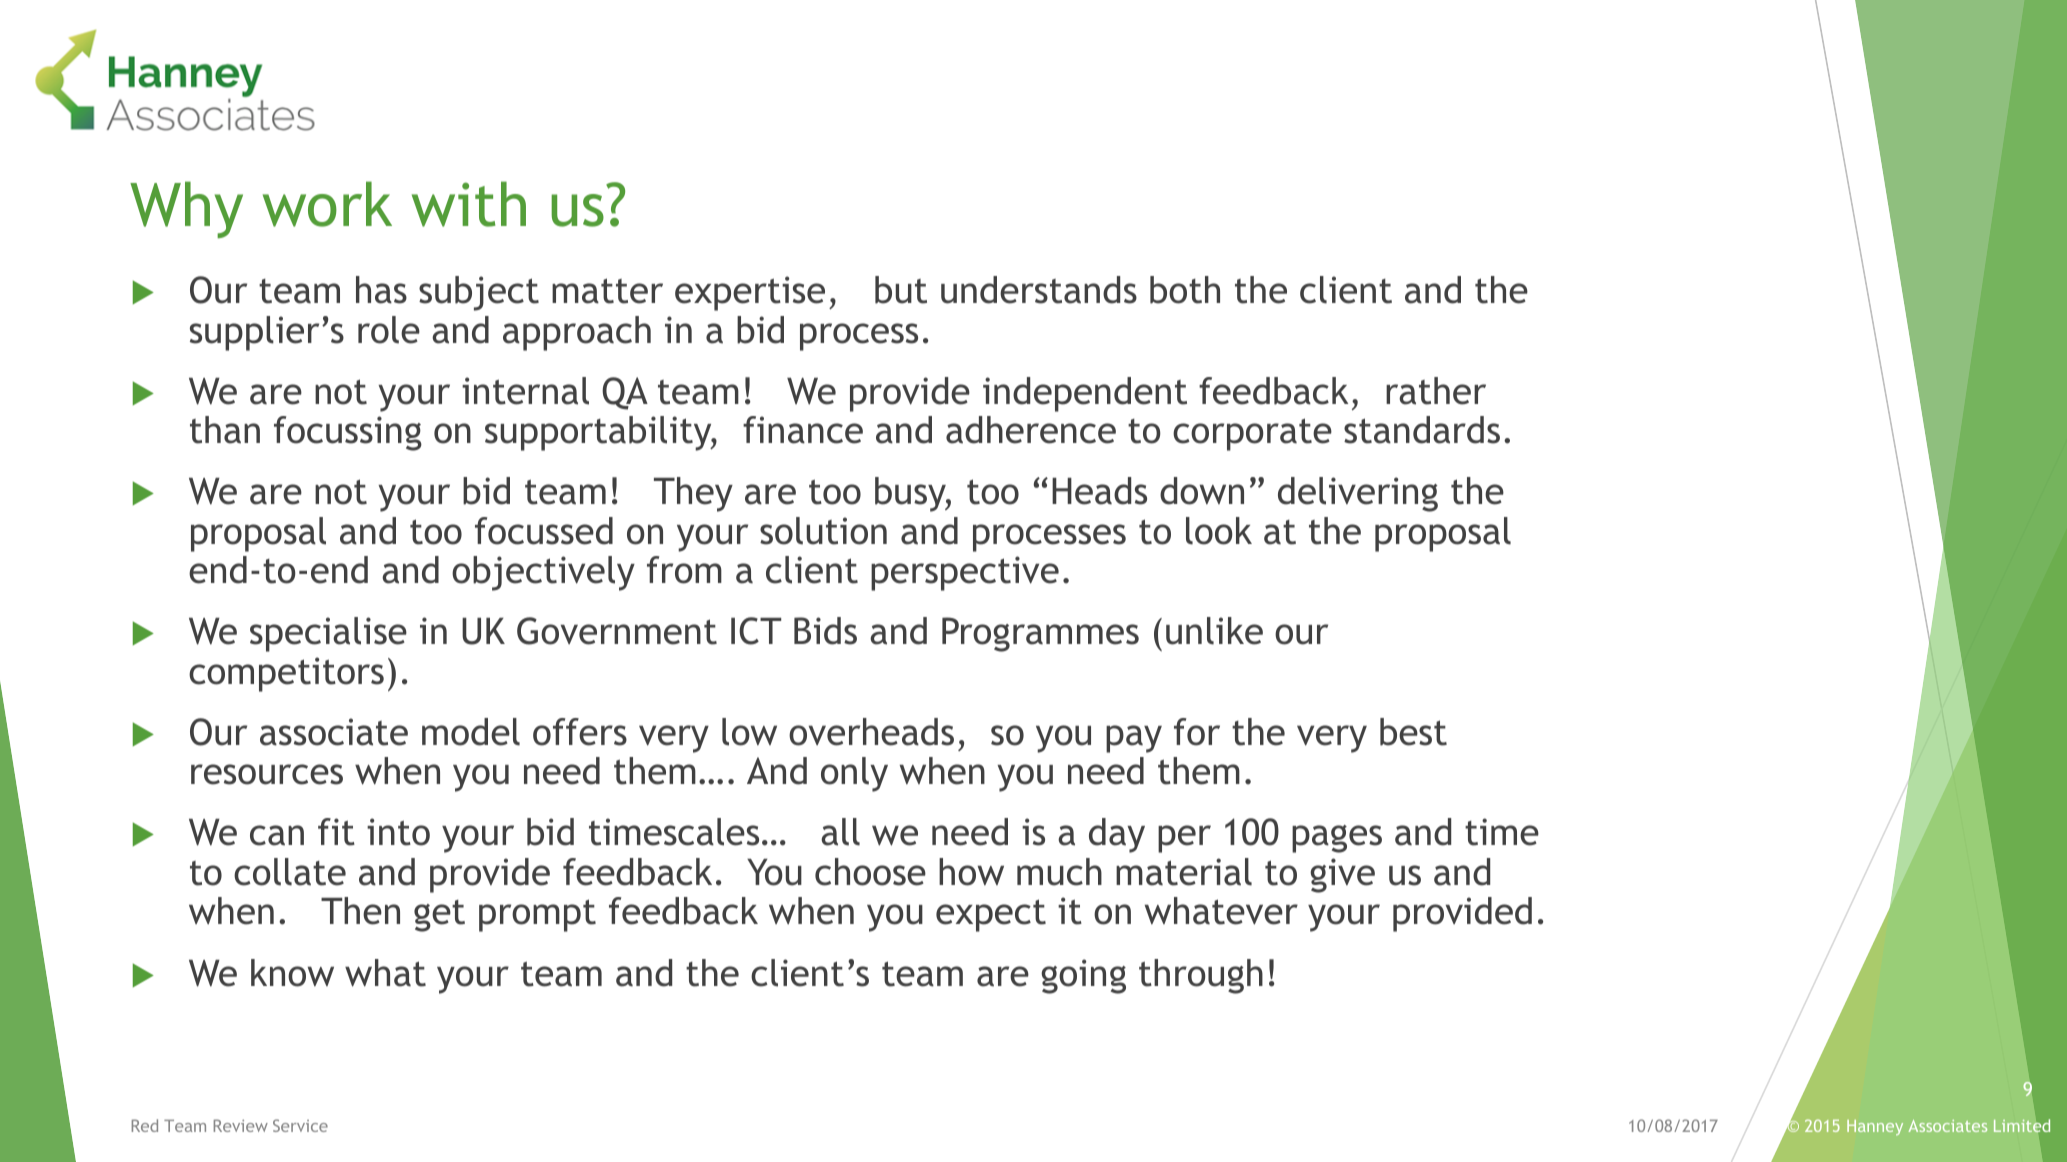 The width and height of the screenshot is (2067, 1162). Describe the element at coordinates (1185, 290) in the screenshot. I see `both` at that location.
